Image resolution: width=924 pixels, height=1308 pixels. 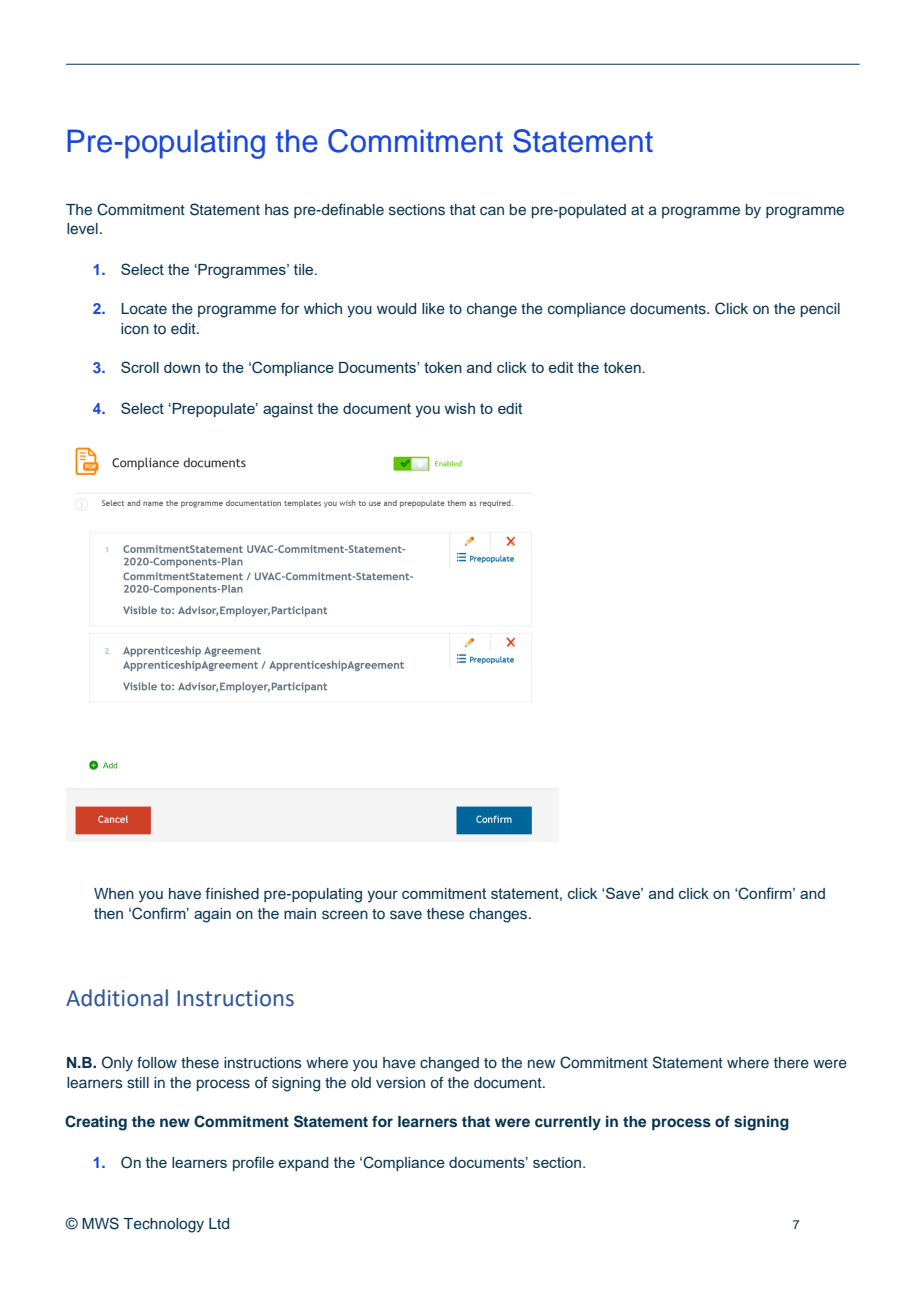 What do you see at coordinates (345, 915) in the image?
I see `screen` at bounding box center [345, 915].
